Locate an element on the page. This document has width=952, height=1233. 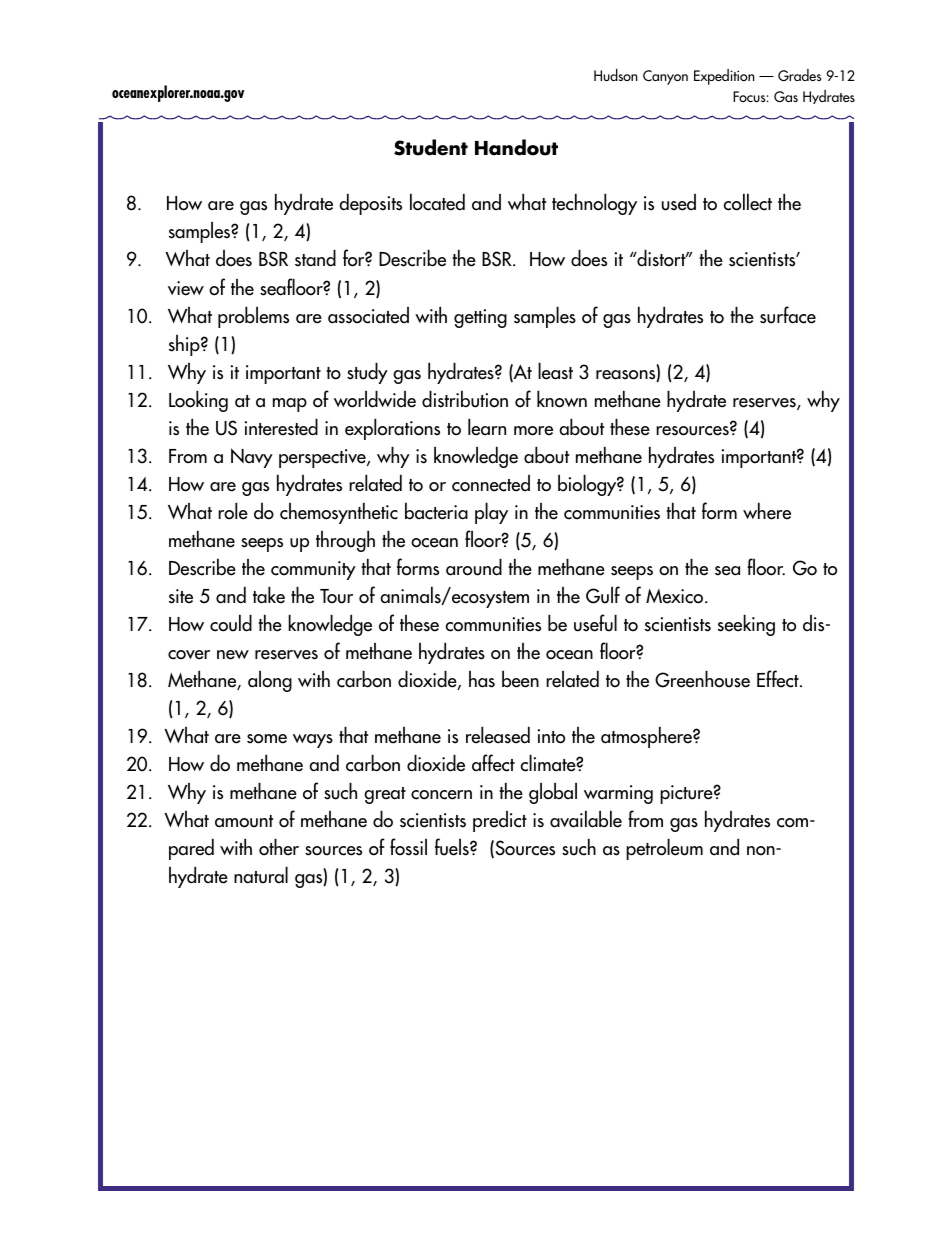
located is located at coordinates (437, 202).
